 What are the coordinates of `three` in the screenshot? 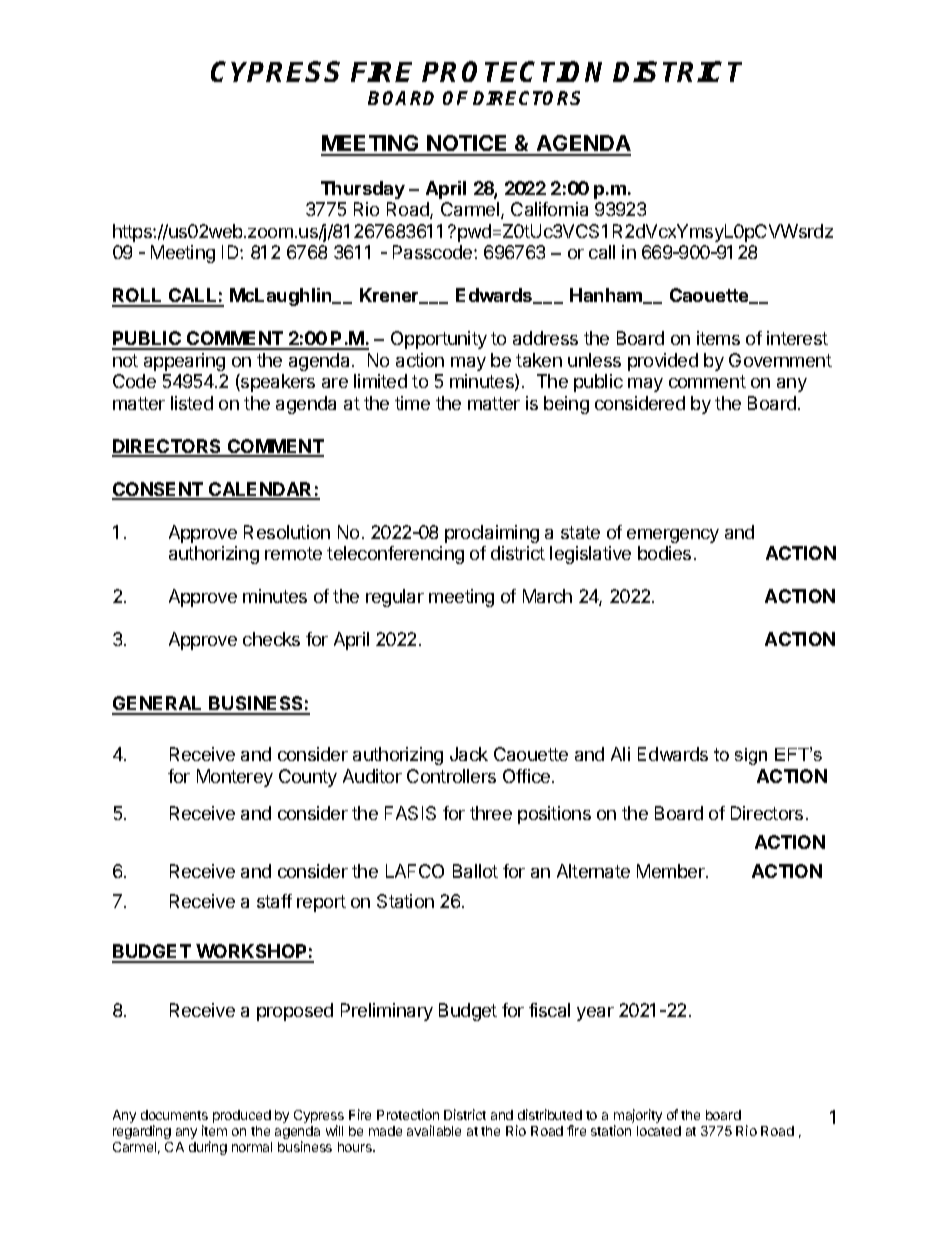 It's located at (491, 813).
